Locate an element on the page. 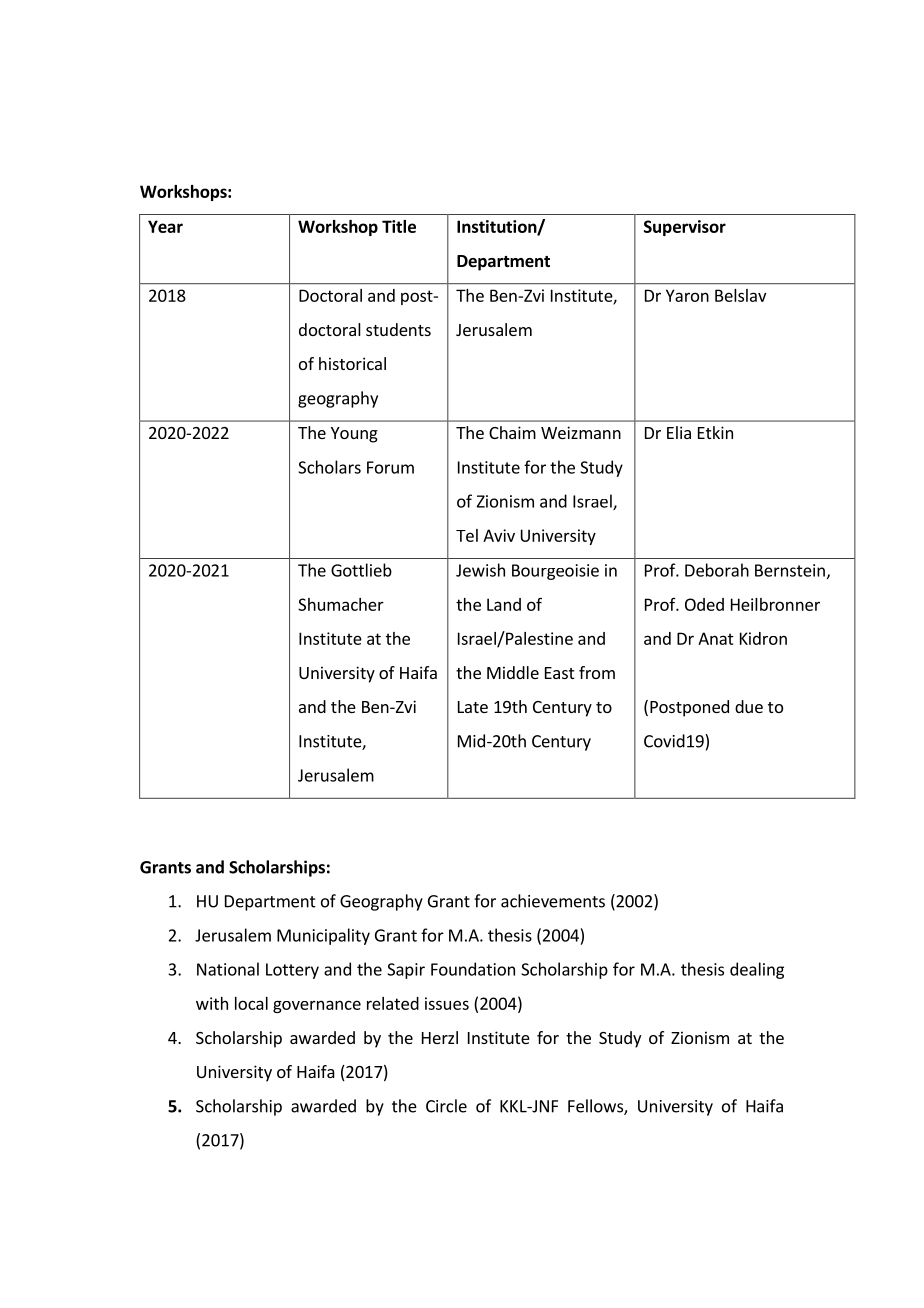 The height and width of the document is (1308, 924). Middle is located at coordinates (513, 672).
